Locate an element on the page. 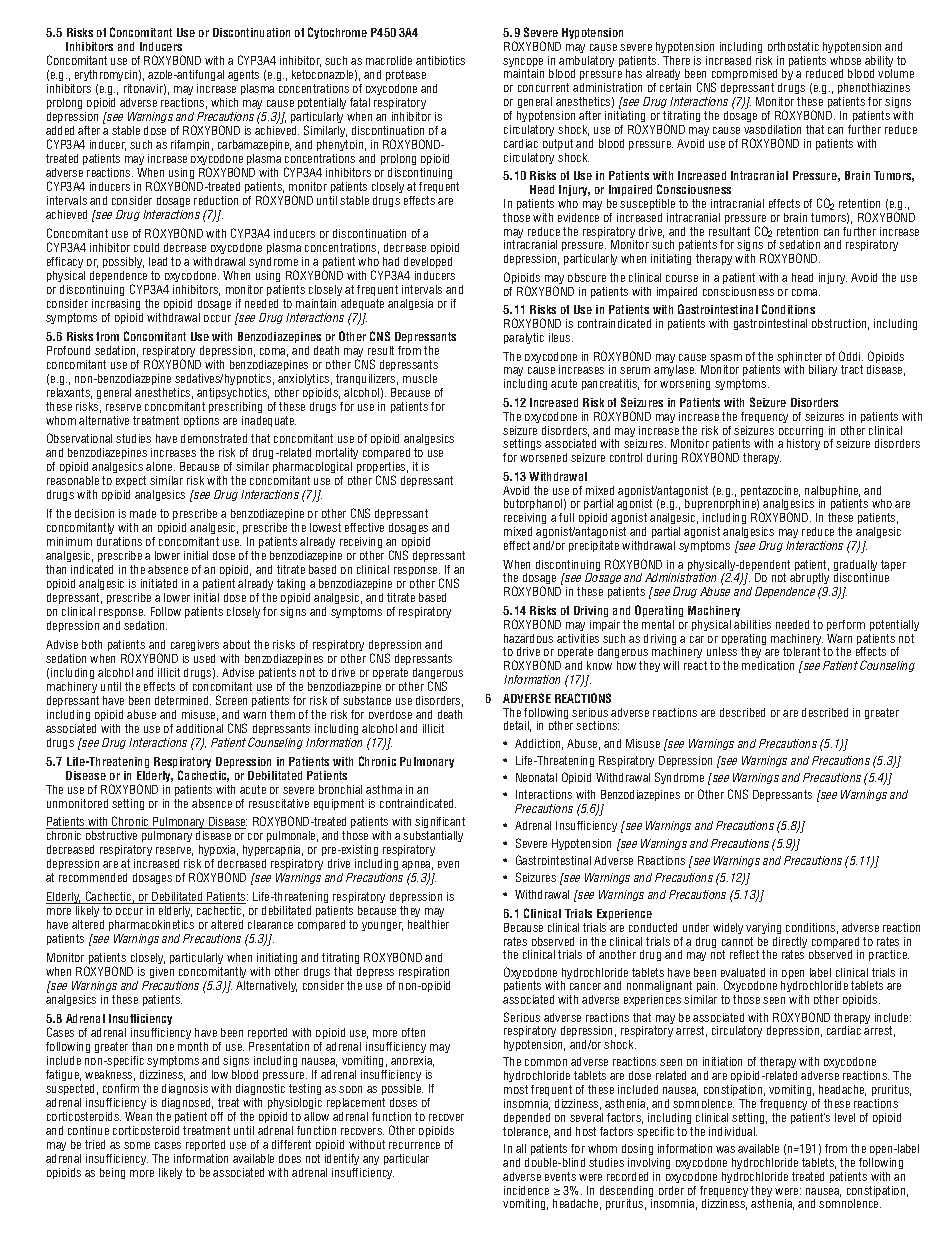  initiated is located at coordinates (159, 583).
